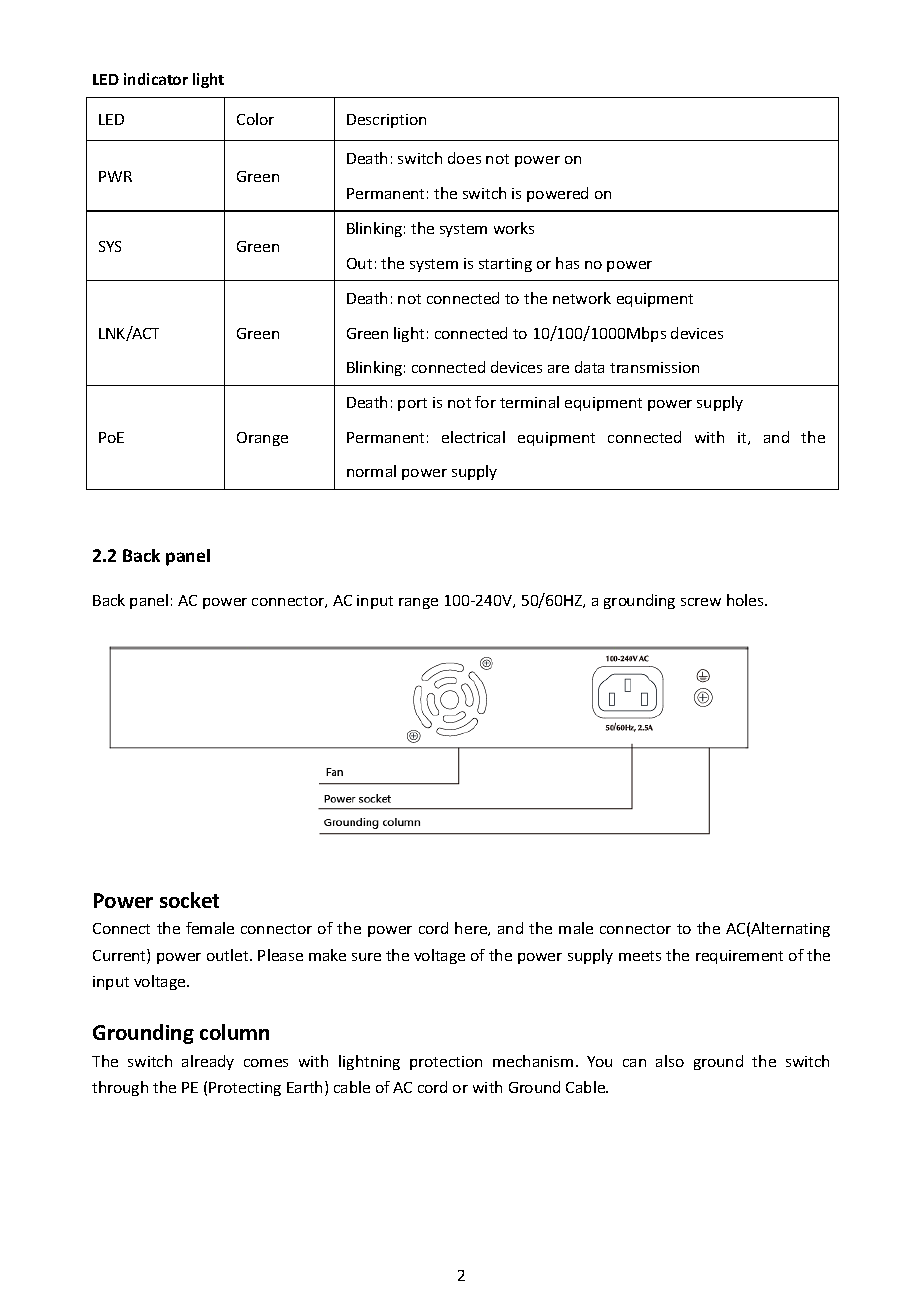 This image has height=1313, width=924. I want to click on normal, so click(371, 471).
